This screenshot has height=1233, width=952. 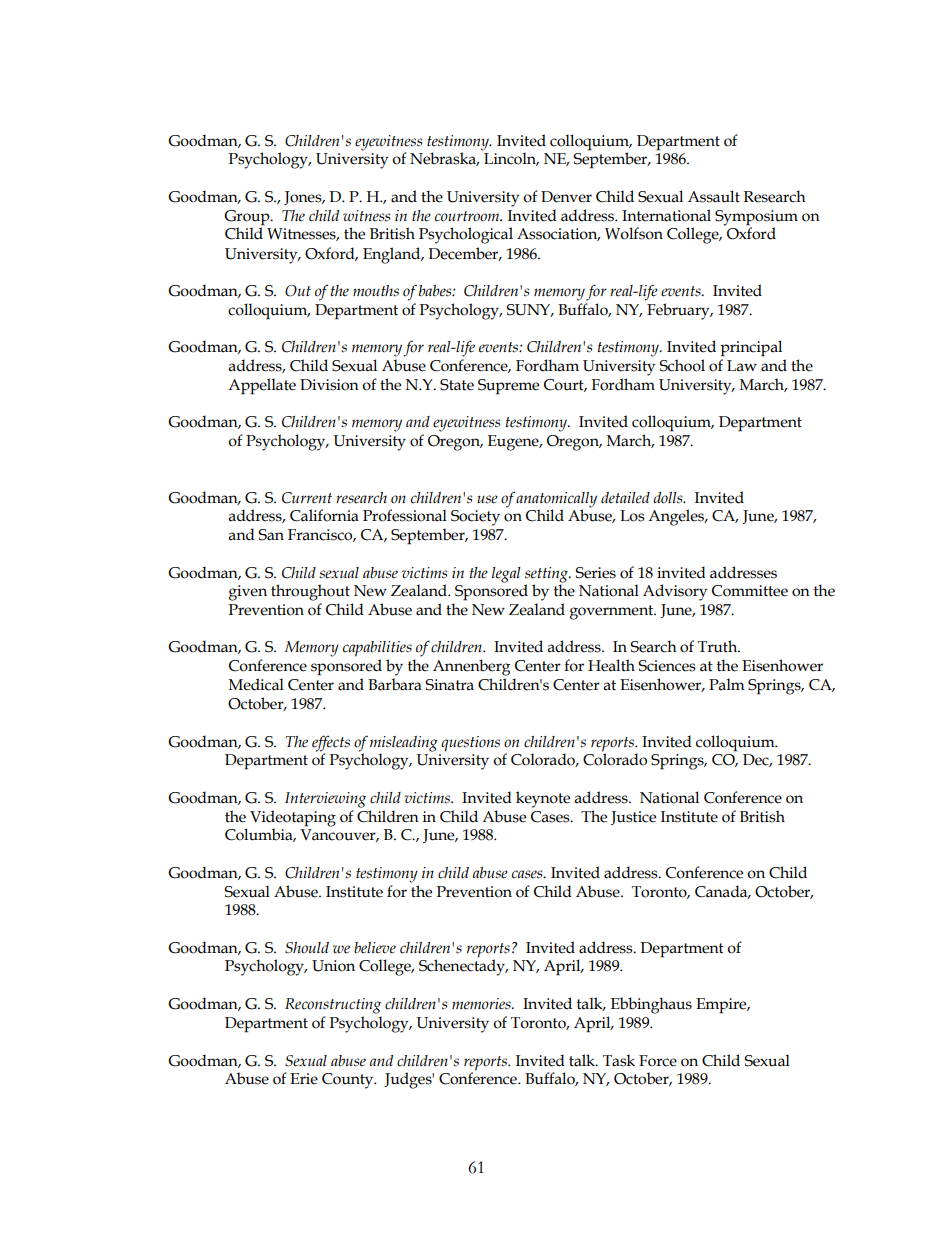 I want to click on Assault, so click(x=714, y=196).
